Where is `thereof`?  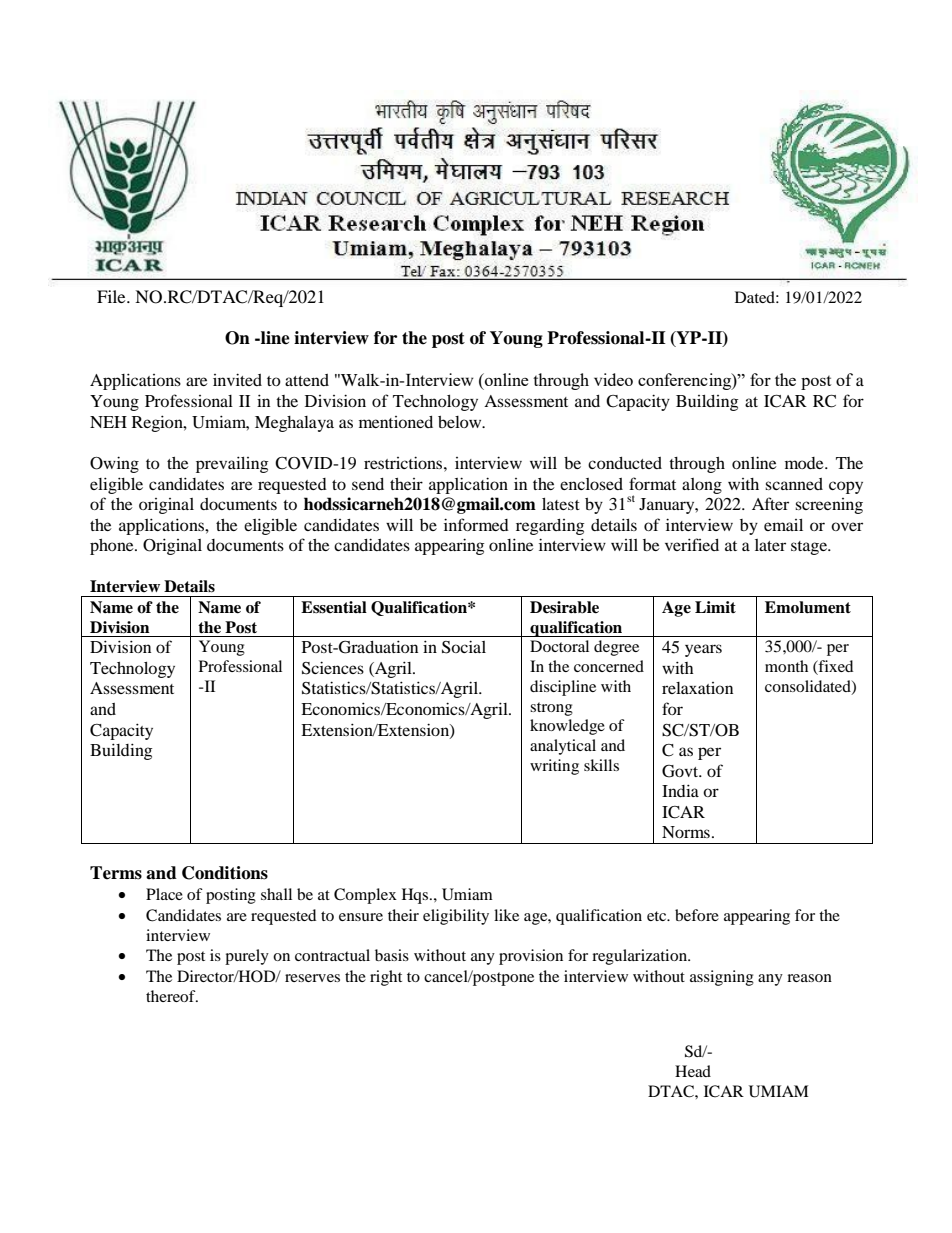
thereof is located at coordinates (172, 996).
